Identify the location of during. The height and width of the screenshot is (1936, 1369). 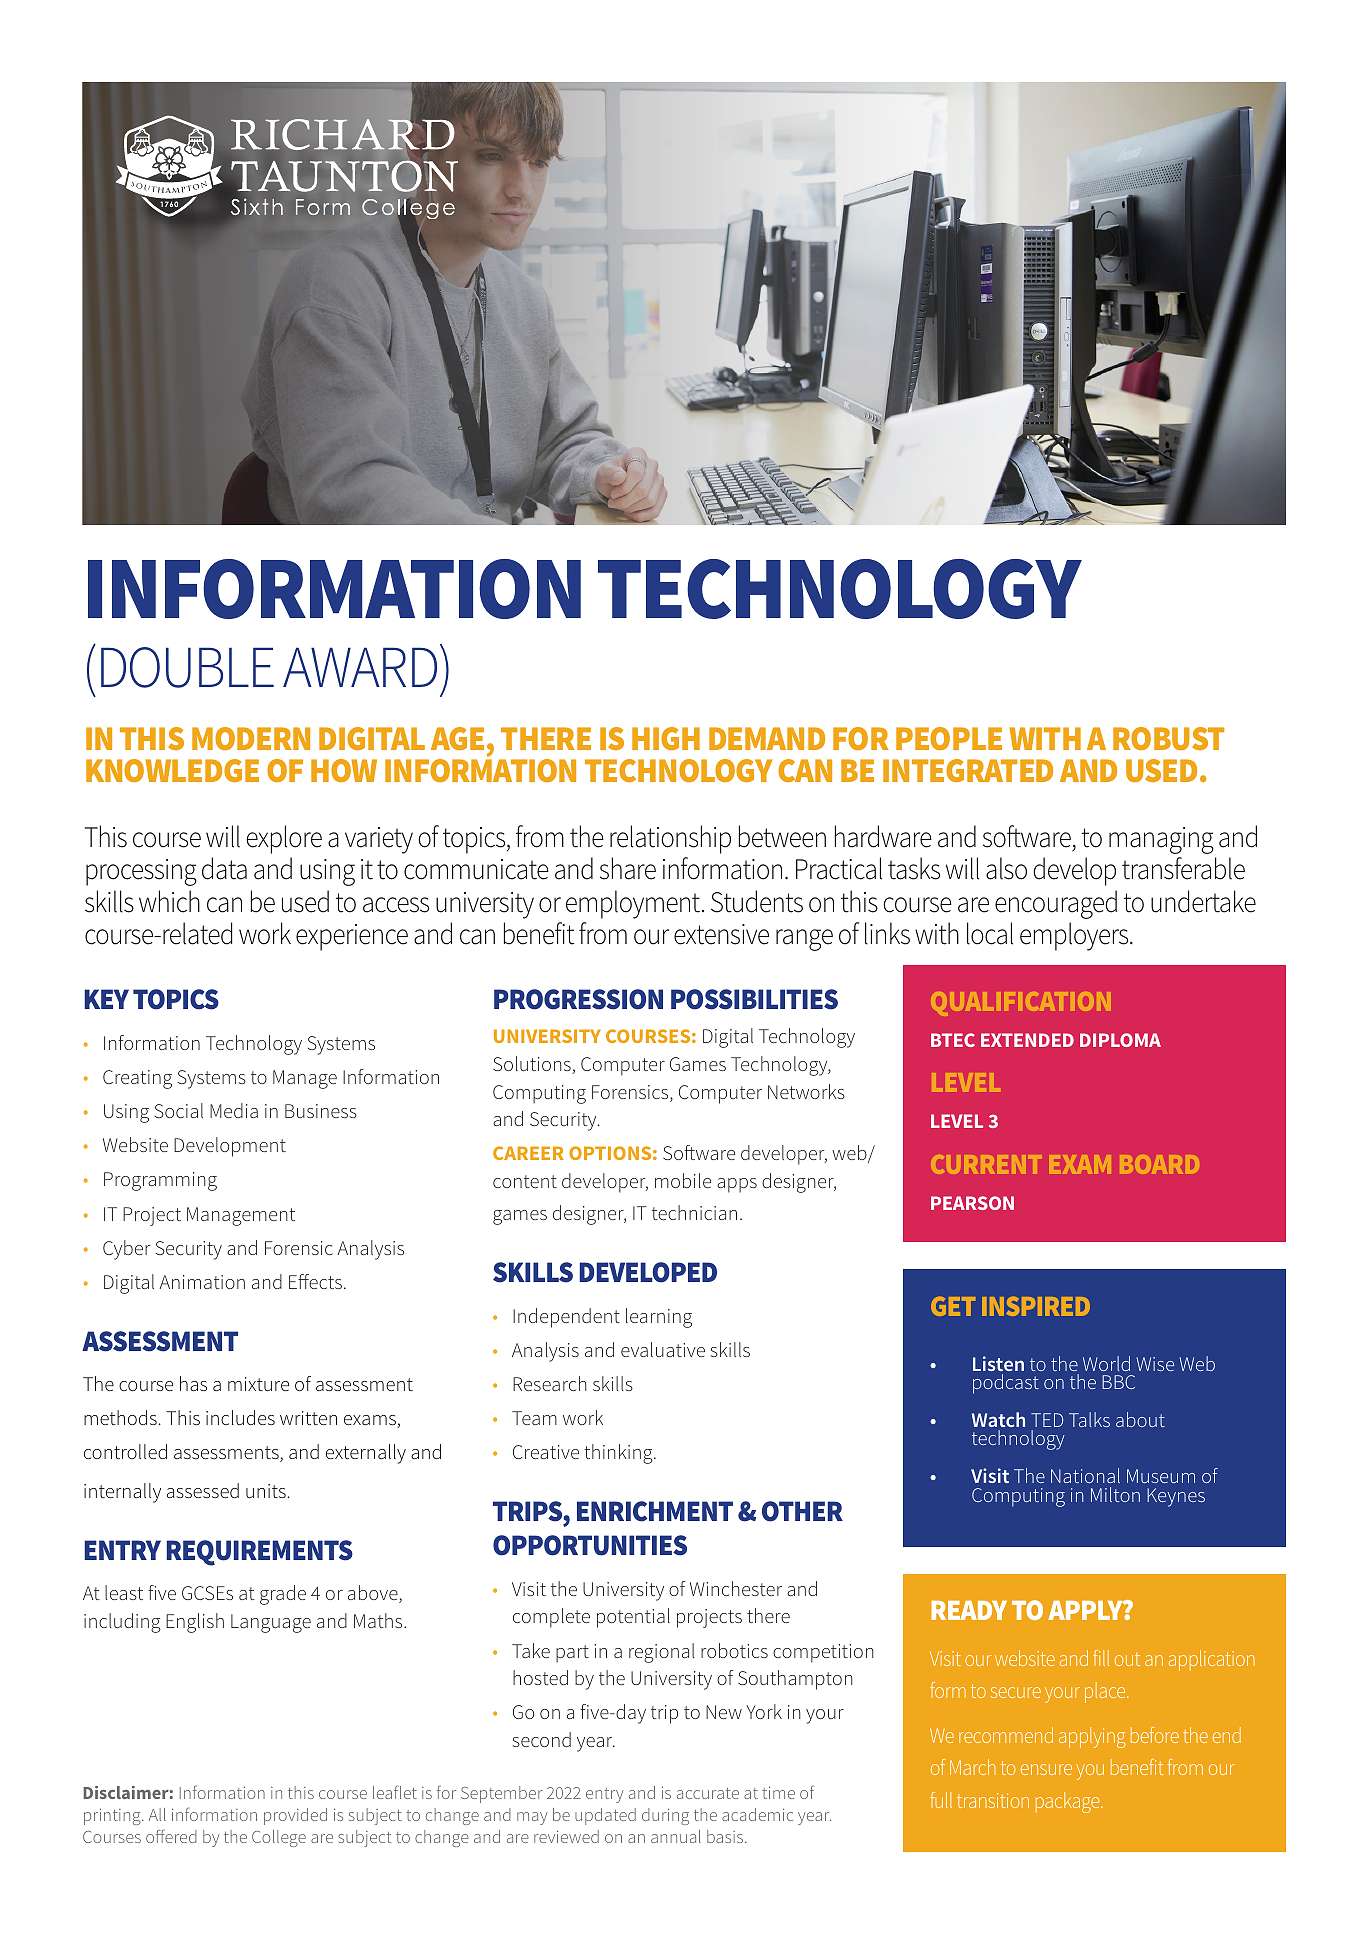
(665, 1816).
